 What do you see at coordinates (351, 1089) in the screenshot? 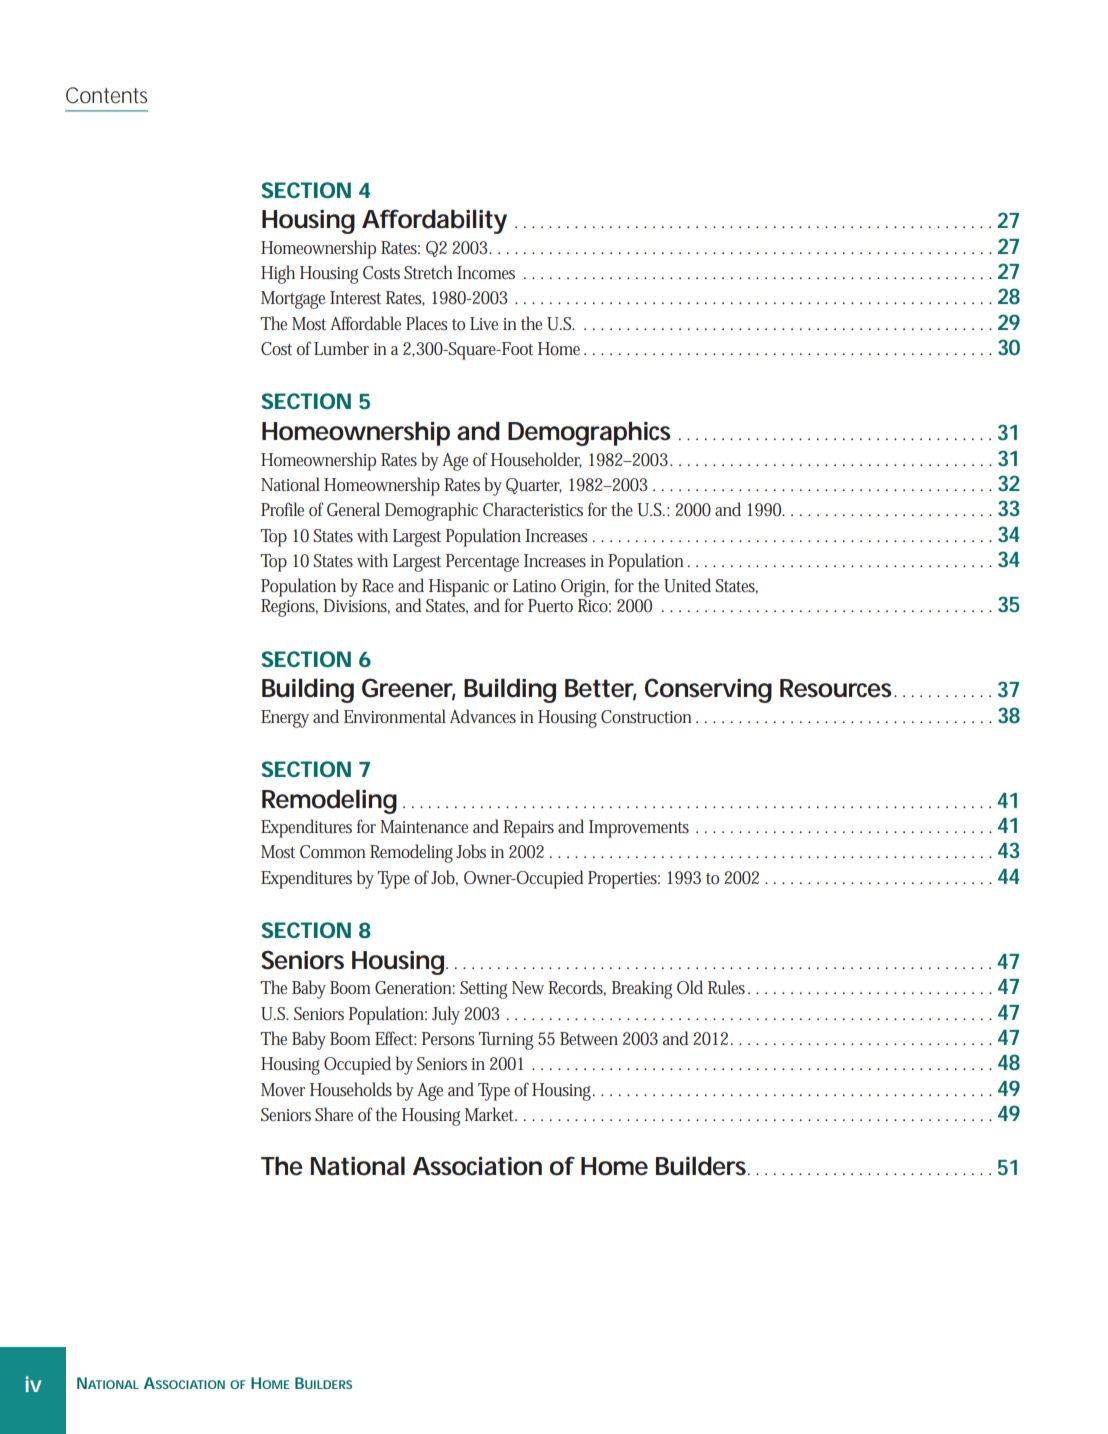
I see `Households` at bounding box center [351, 1089].
